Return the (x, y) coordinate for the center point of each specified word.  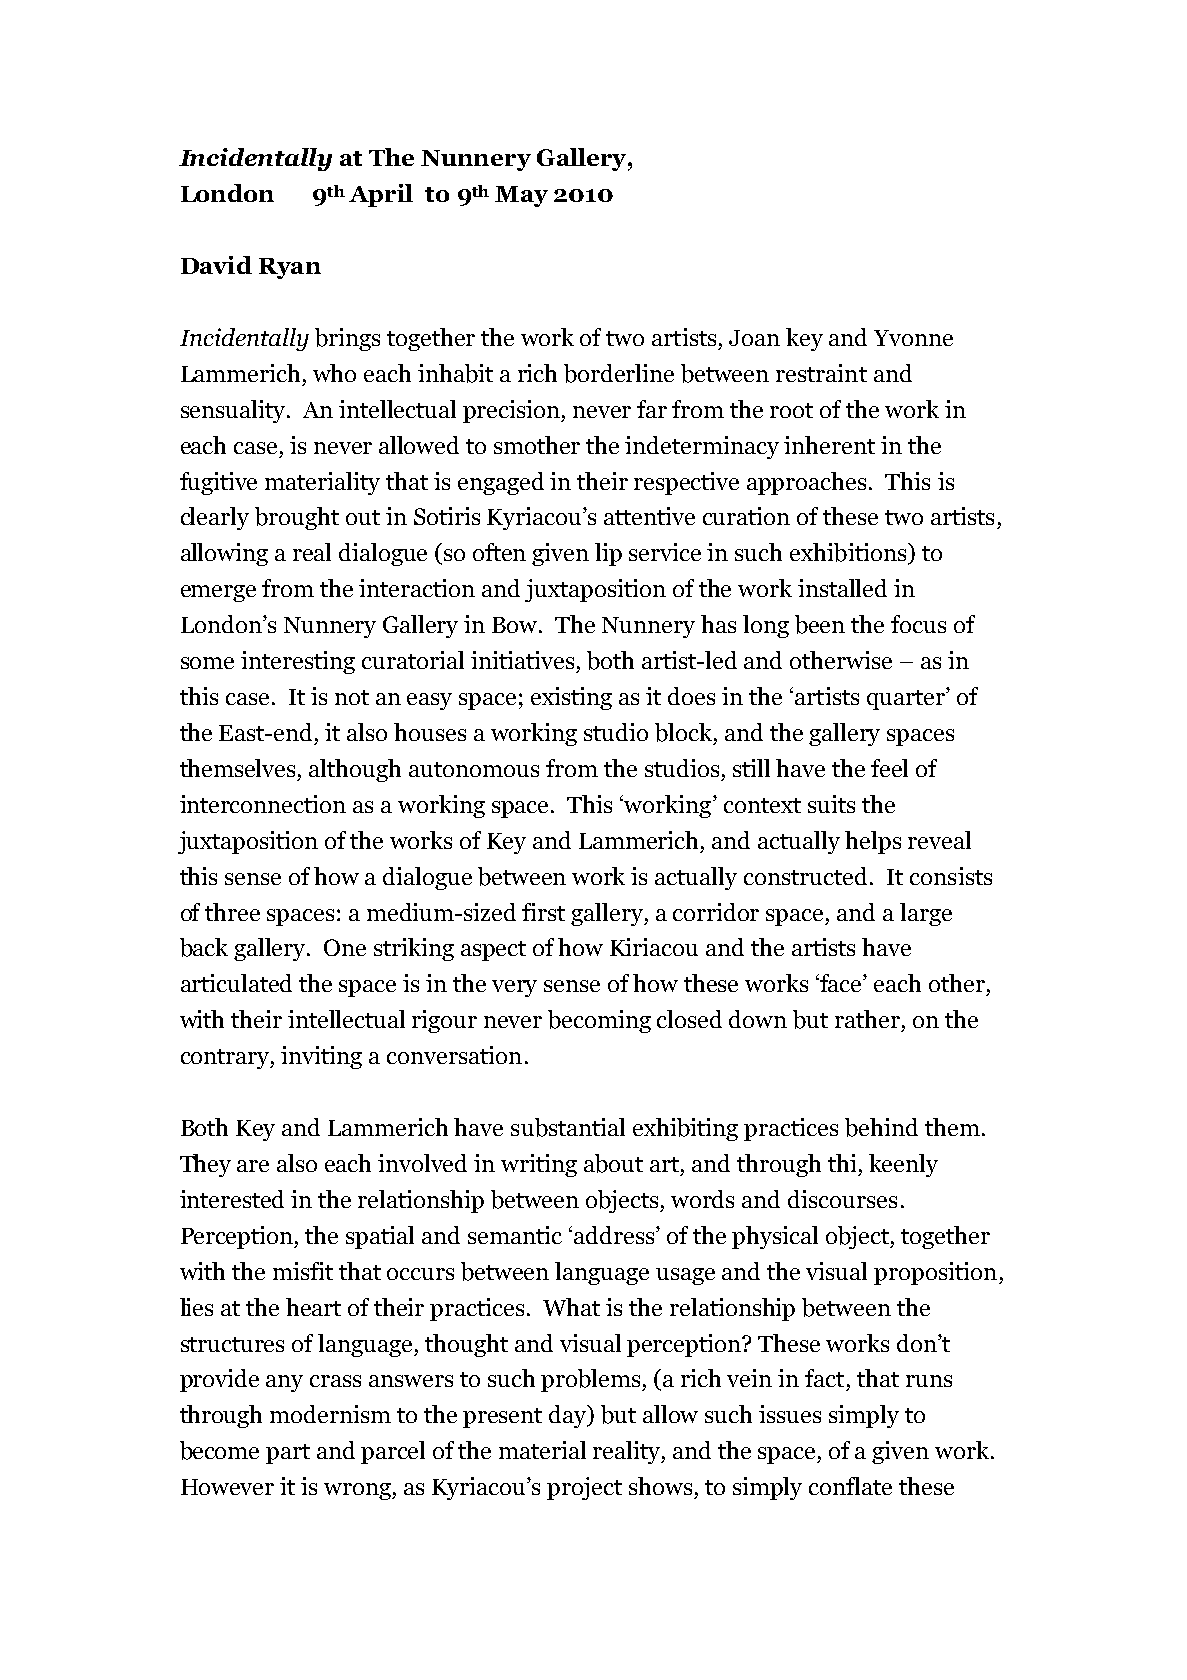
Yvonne (913, 338)
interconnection (263, 804)
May (521, 196)
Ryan (290, 268)
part (288, 1454)
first (543, 912)
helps (873, 842)
